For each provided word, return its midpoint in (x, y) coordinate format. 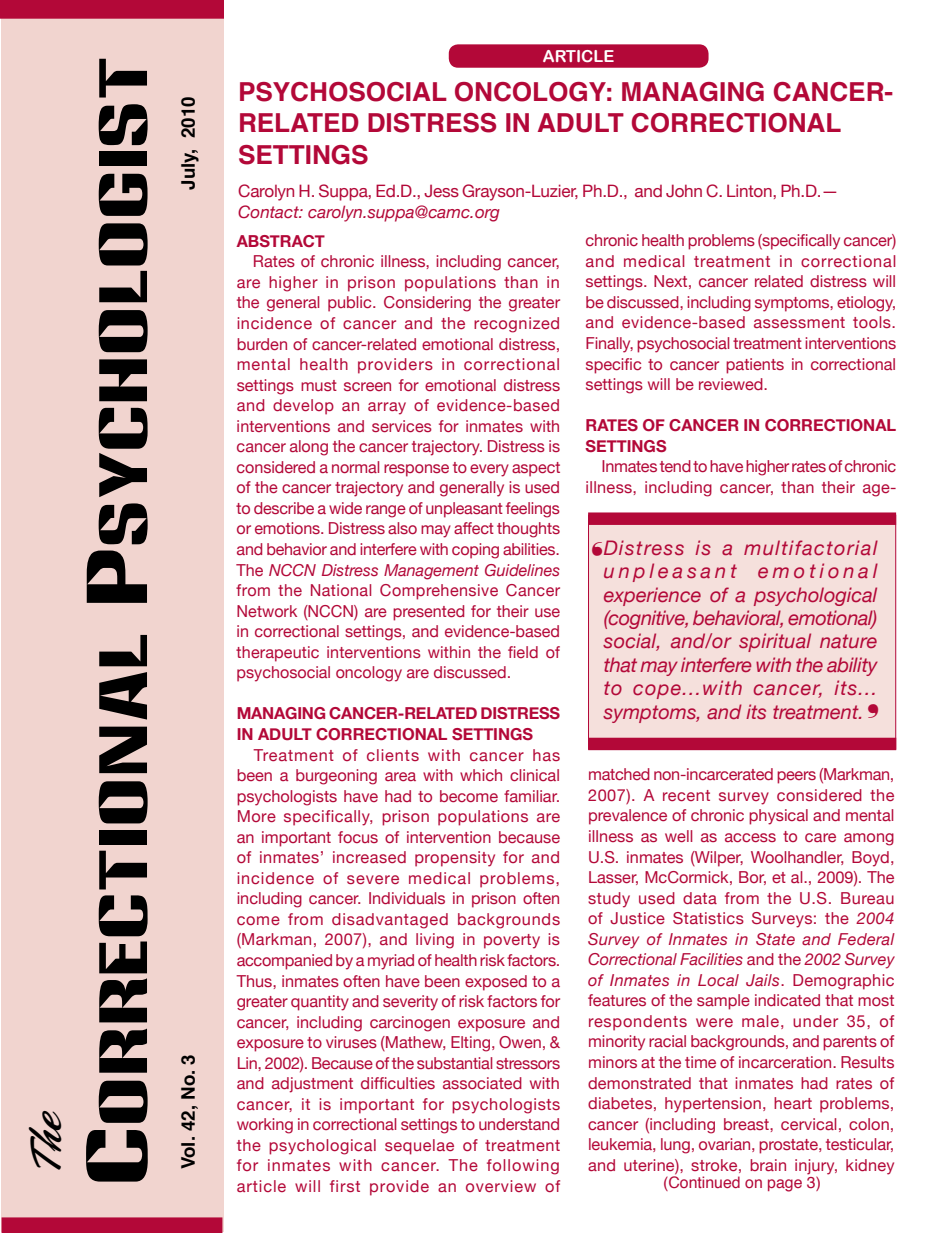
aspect (536, 469)
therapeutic (277, 654)
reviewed (732, 384)
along (309, 448)
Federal (866, 939)
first (345, 1186)
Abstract (280, 241)
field (523, 652)
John (684, 190)
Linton (750, 190)
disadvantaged (390, 921)
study (609, 900)
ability (852, 666)
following (523, 1167)
